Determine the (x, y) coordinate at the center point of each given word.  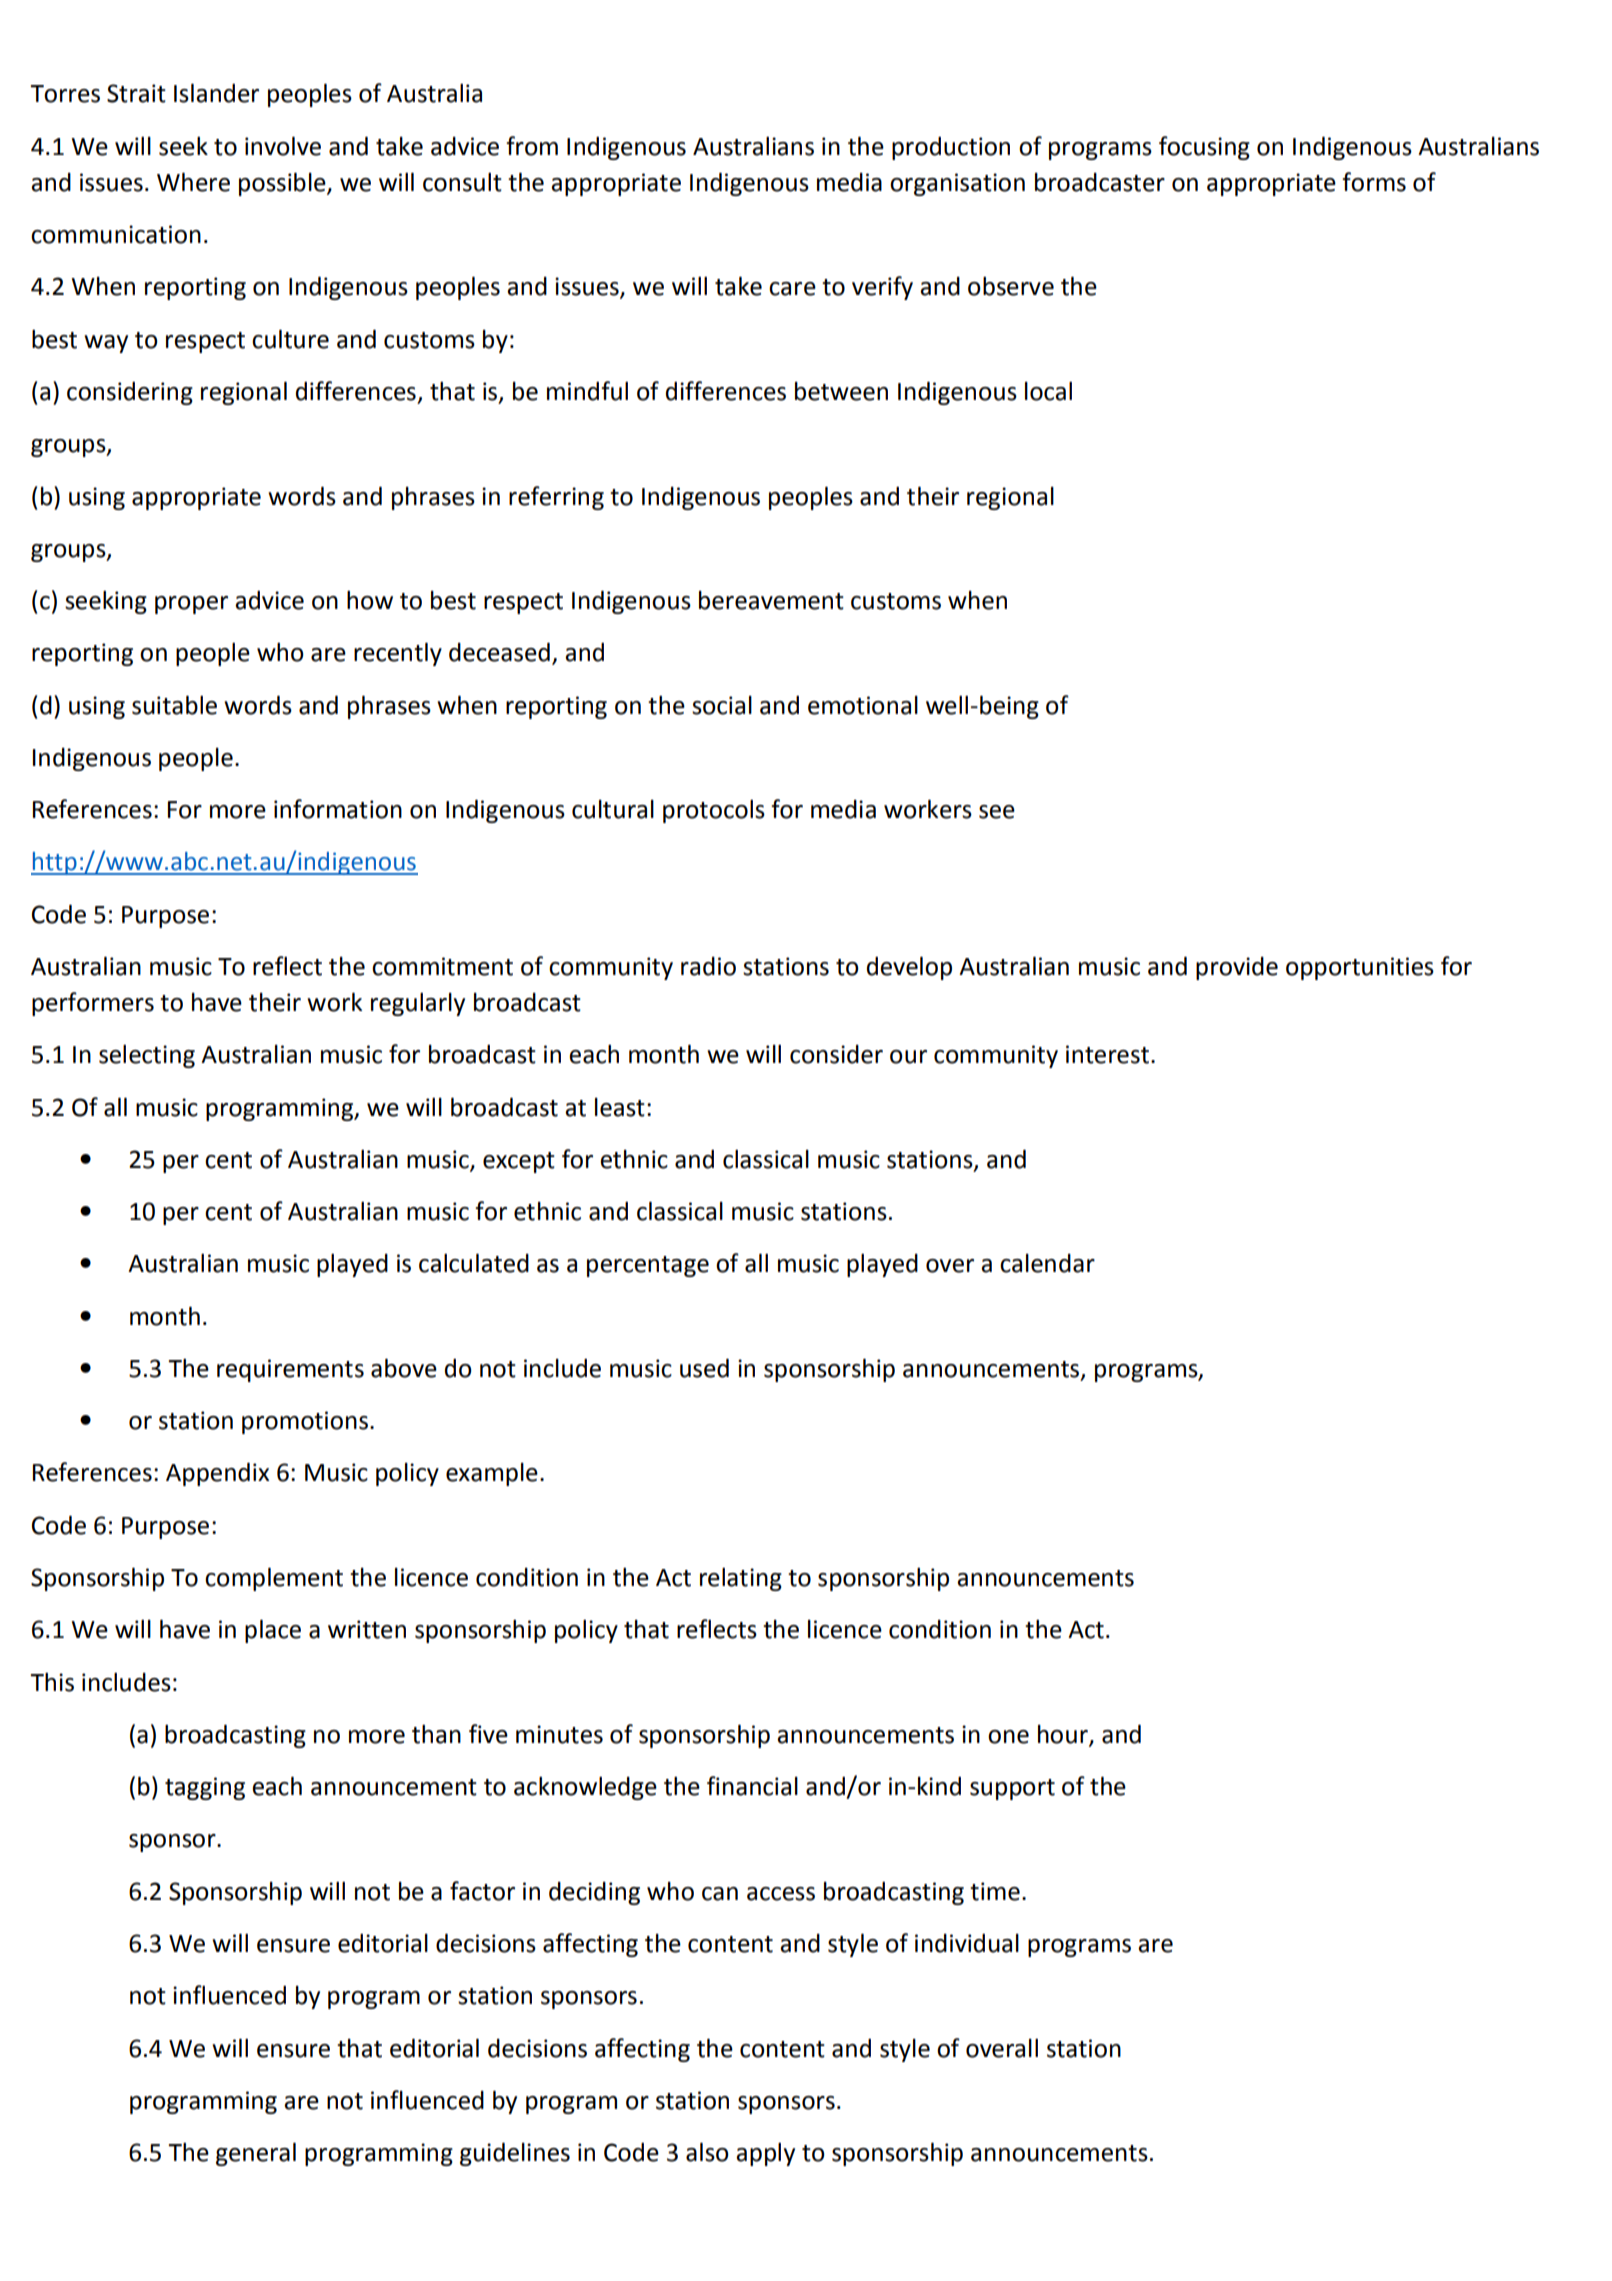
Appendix (217, 1474)
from (532, 146)
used (704, 1368)
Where (193, 182)
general (256, 2154)
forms (1374, 182)
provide (1237, 968)
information (338, 809)
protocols (714, 811)
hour (1064, 1735)
